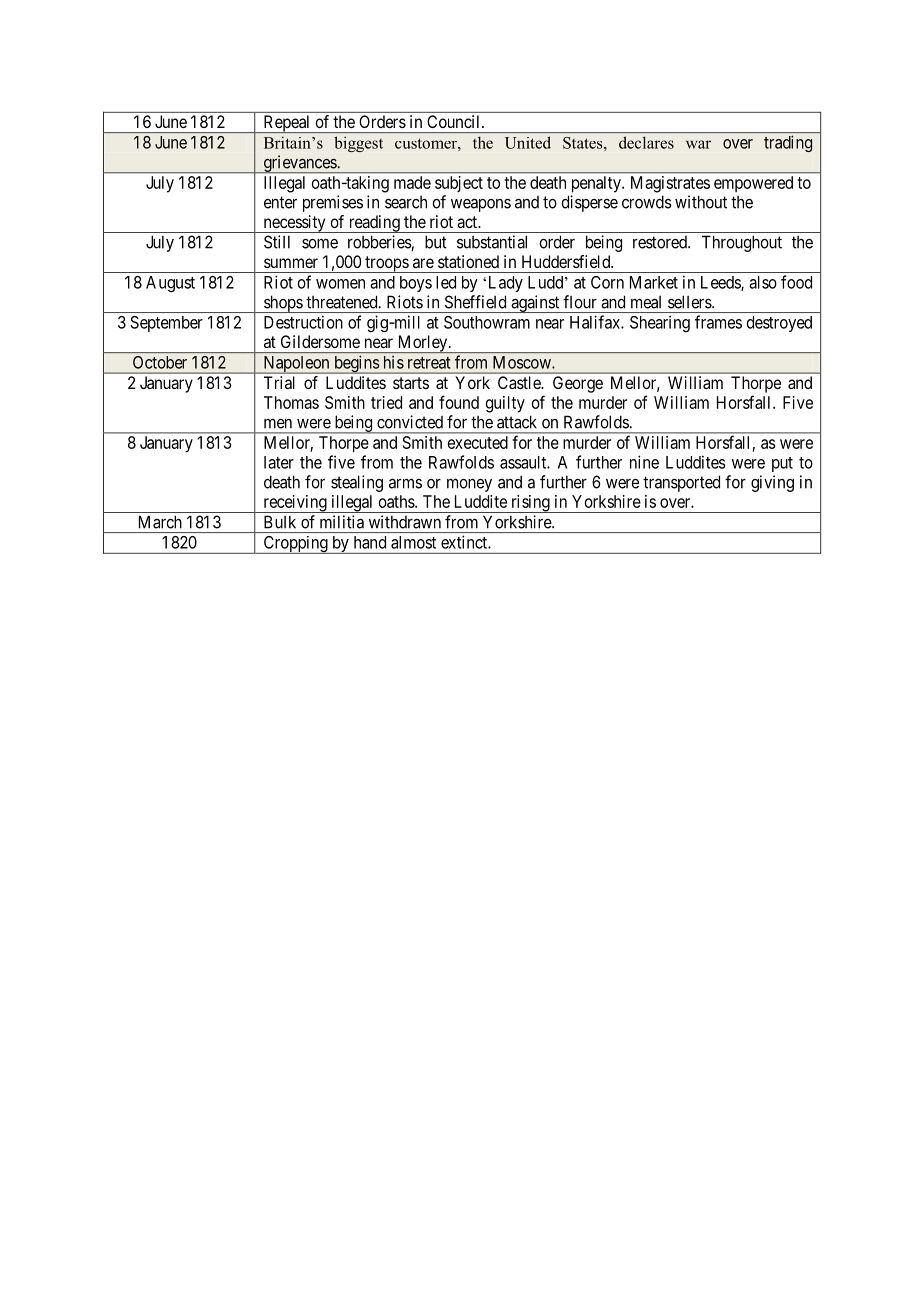 The image size is (924, 1308). Describe the element at coordinates (166, 324) in the screenshot. I see `September` at that location.
